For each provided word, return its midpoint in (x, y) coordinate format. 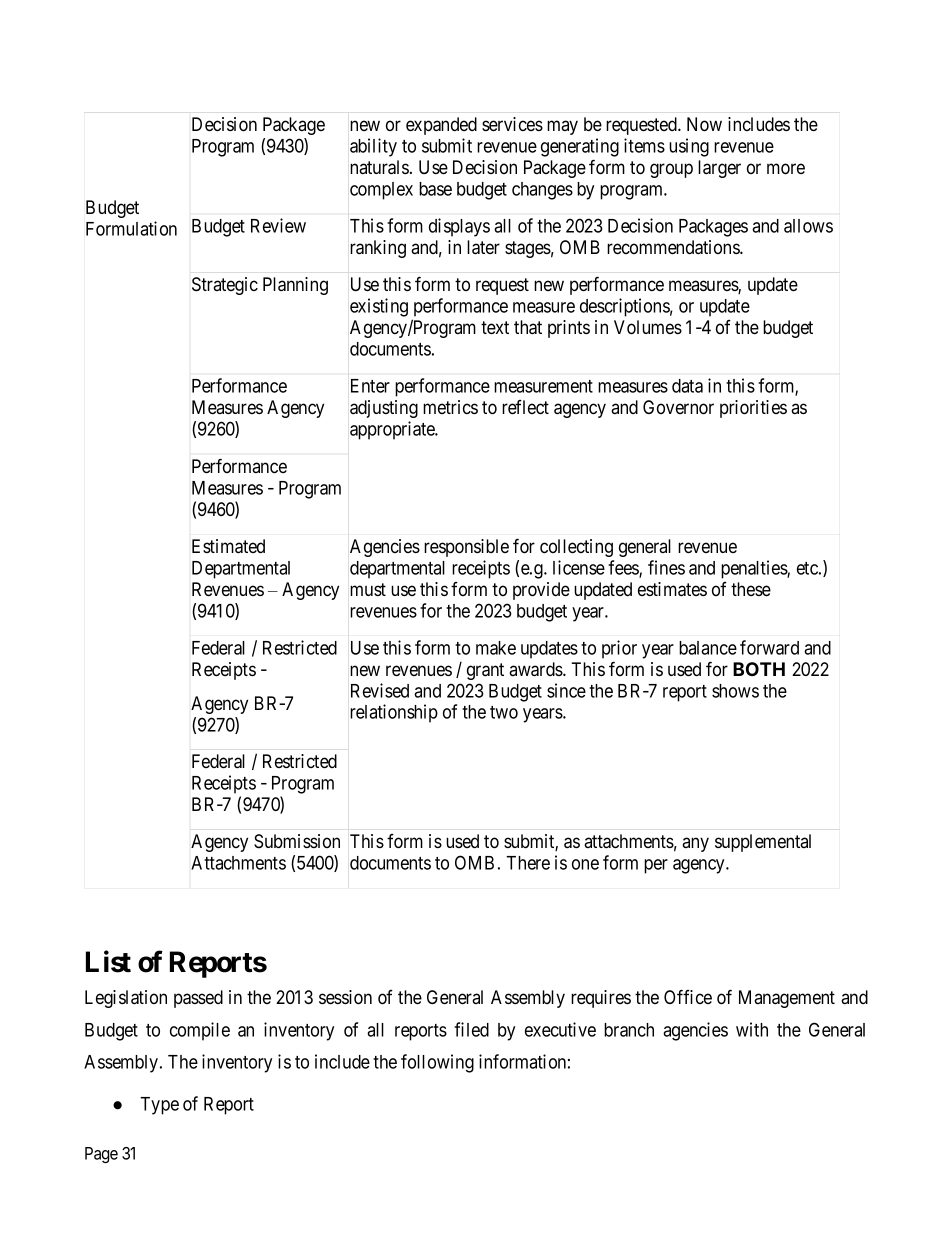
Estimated (228, 546)
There (528, 863)
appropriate (393, 430)
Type (159, 1106)
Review (278, 225)
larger (719, 169)
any (695, 844)
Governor (678, 407)
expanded (441, 126)
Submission (297, 841)
